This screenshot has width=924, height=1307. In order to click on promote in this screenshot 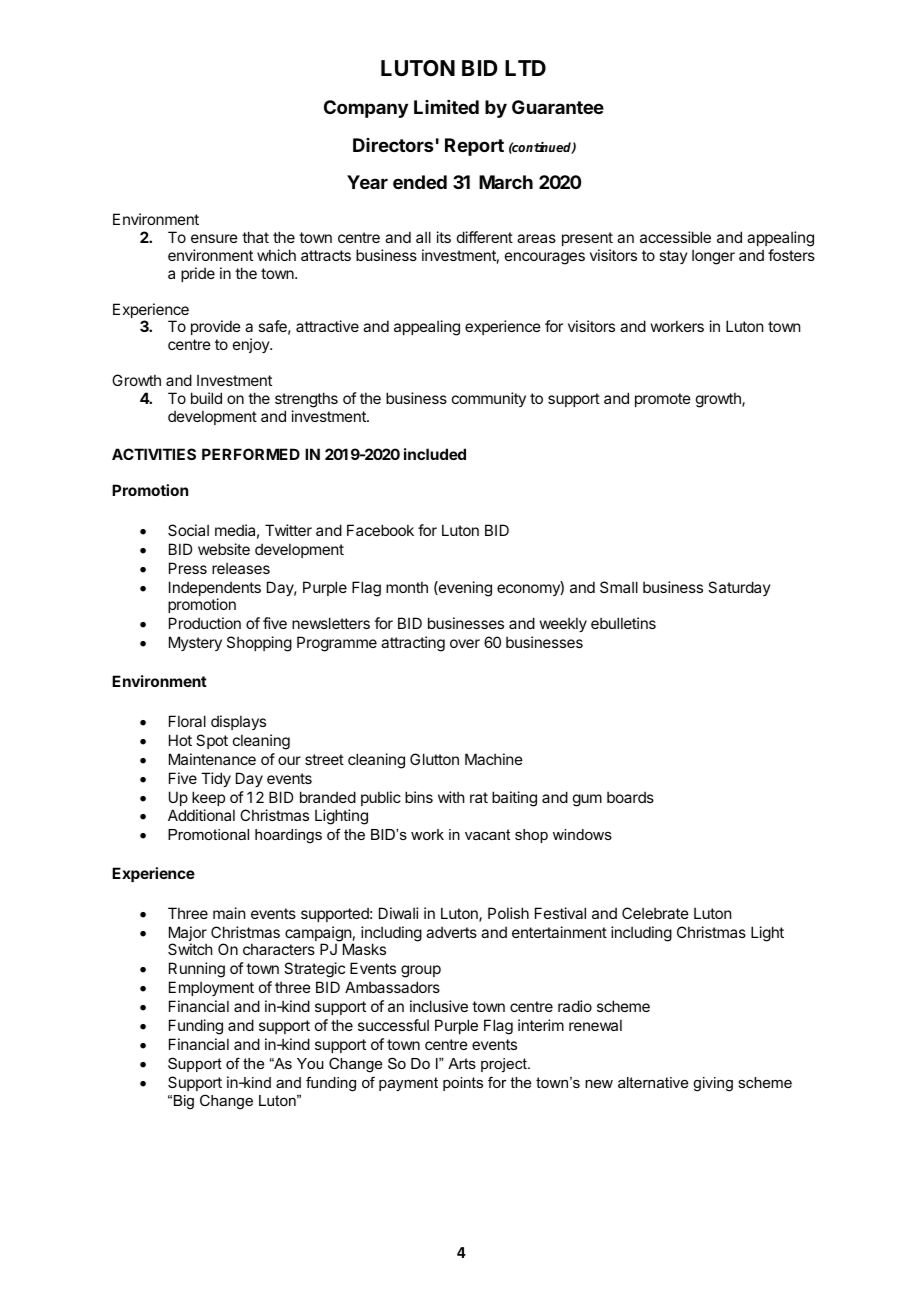, I will do `click(663, 400)`.
